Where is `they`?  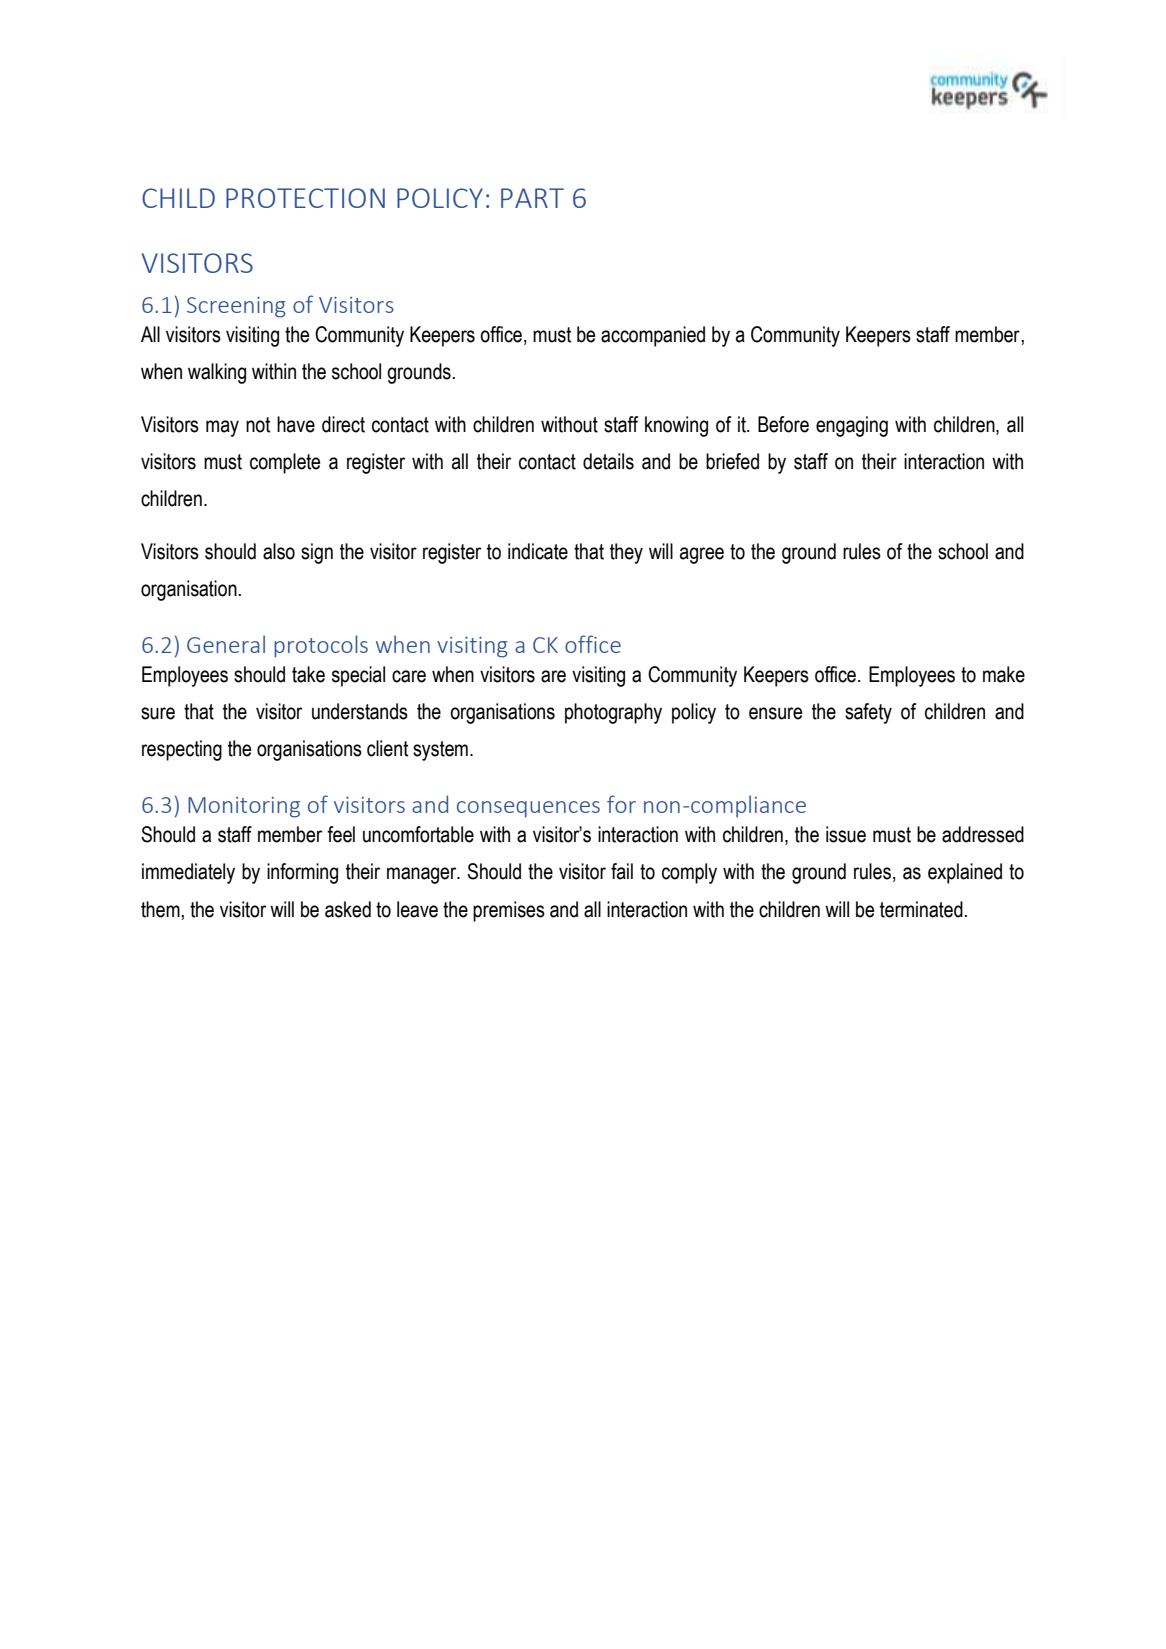 they is located at coordinates (626, 553).
